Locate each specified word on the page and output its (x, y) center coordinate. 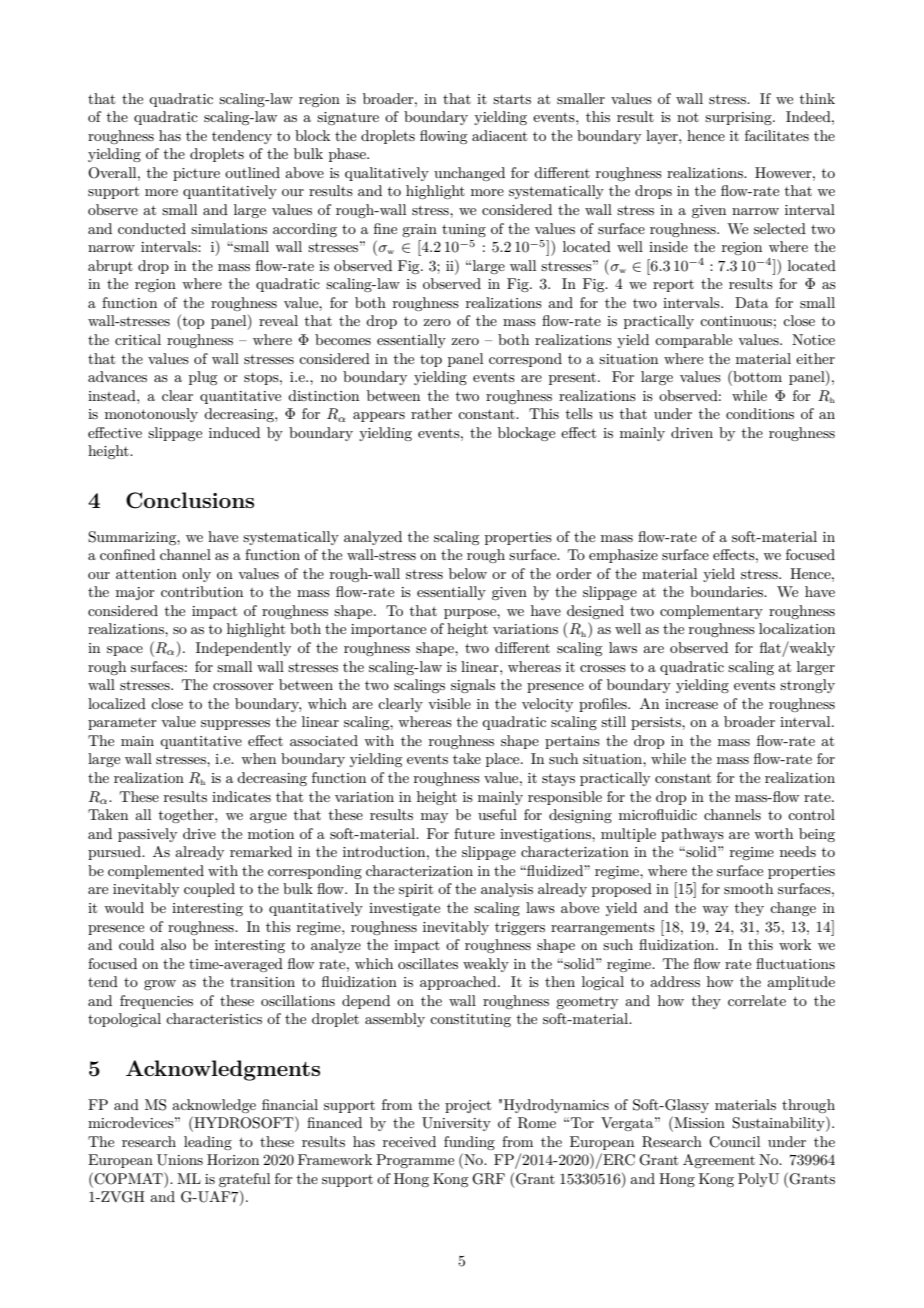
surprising (739, 118)
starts (512, 99)
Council (734, 1142)
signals (473, 686)
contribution (202, 591)
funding (469, 1143)
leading (208, 1143)
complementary (711, 612)
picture (196, 174)
